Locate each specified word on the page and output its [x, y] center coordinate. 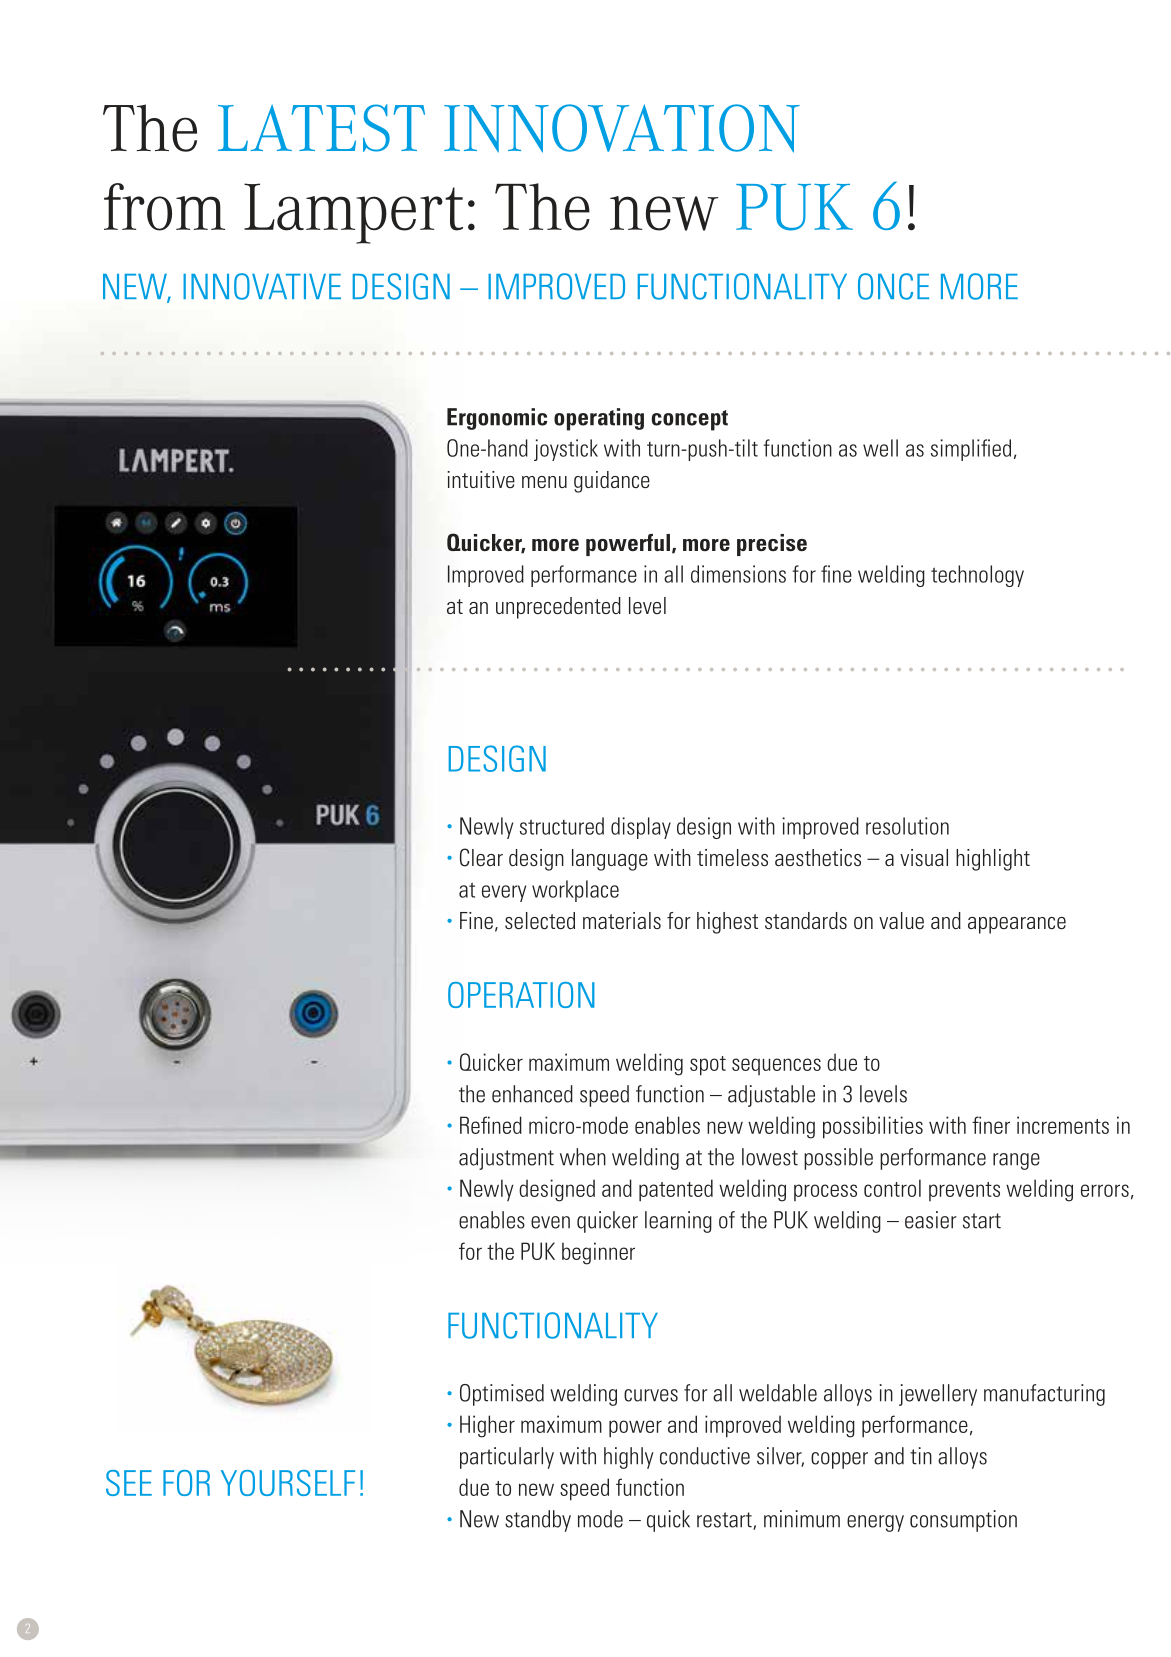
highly [629, 1458]
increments [1063, 1125]
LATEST [321, 128]
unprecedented [558, 608]
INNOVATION [622, 128]
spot [708, 1066]
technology [977, 576]
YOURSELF [288, 1483]
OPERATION [521, 995]
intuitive [481, 479]
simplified [971, 450]
